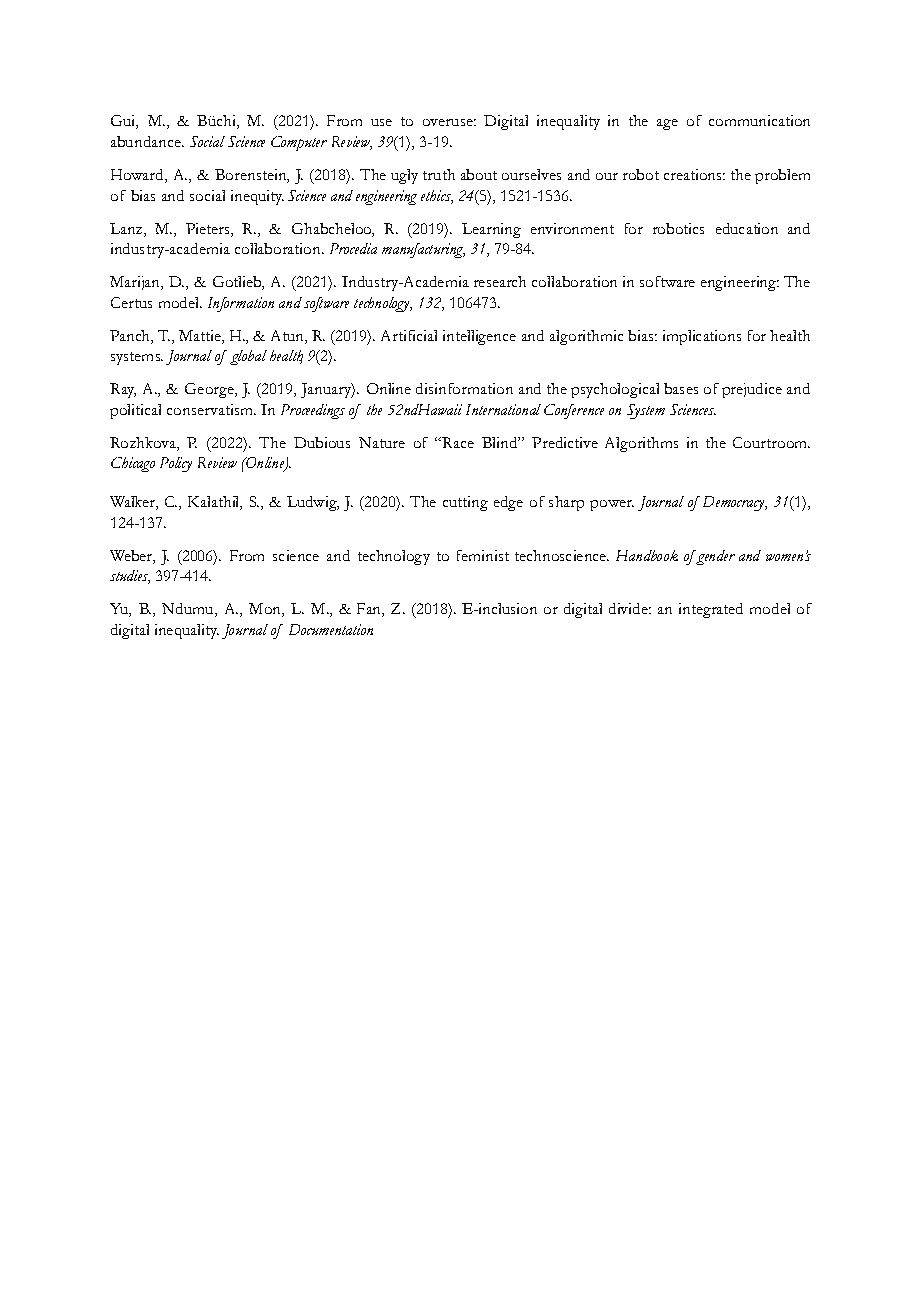 The width and height of the screenshot is (924, 1307). Describe the element at coordinates (457, 442) in the screenshot. I see `Race` at that location.
